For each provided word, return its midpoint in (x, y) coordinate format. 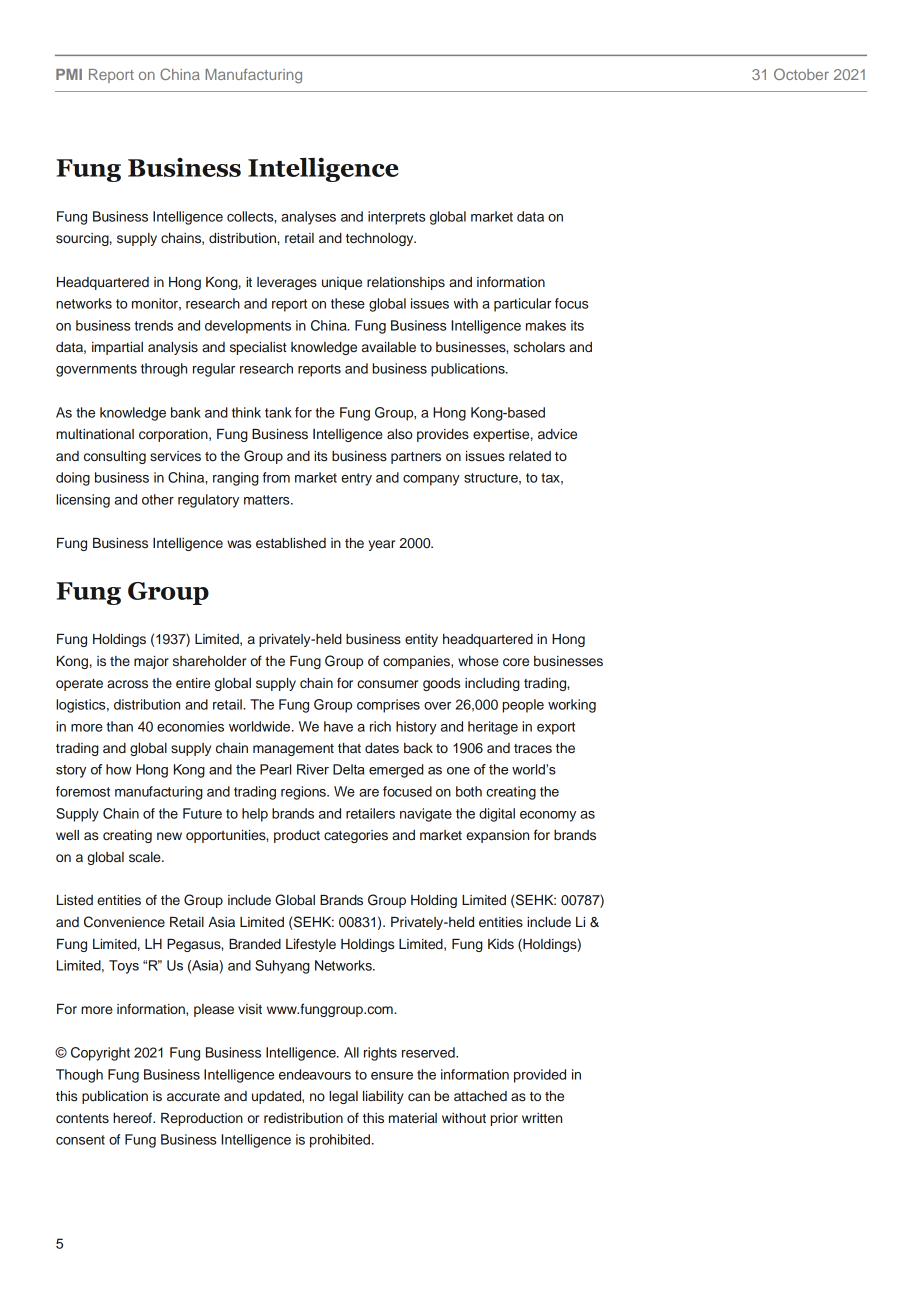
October (801, 74)
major (151, 662)
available (389, 347)
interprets (397, 218)
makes (546, 325)
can (419, 1097)
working (572, 706)
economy (548, 816)
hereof (133, 1117)
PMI (69, 74)
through (164, 370)
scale (146, 857)
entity (421, 640)
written (542, 1118)
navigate (426, 815)
